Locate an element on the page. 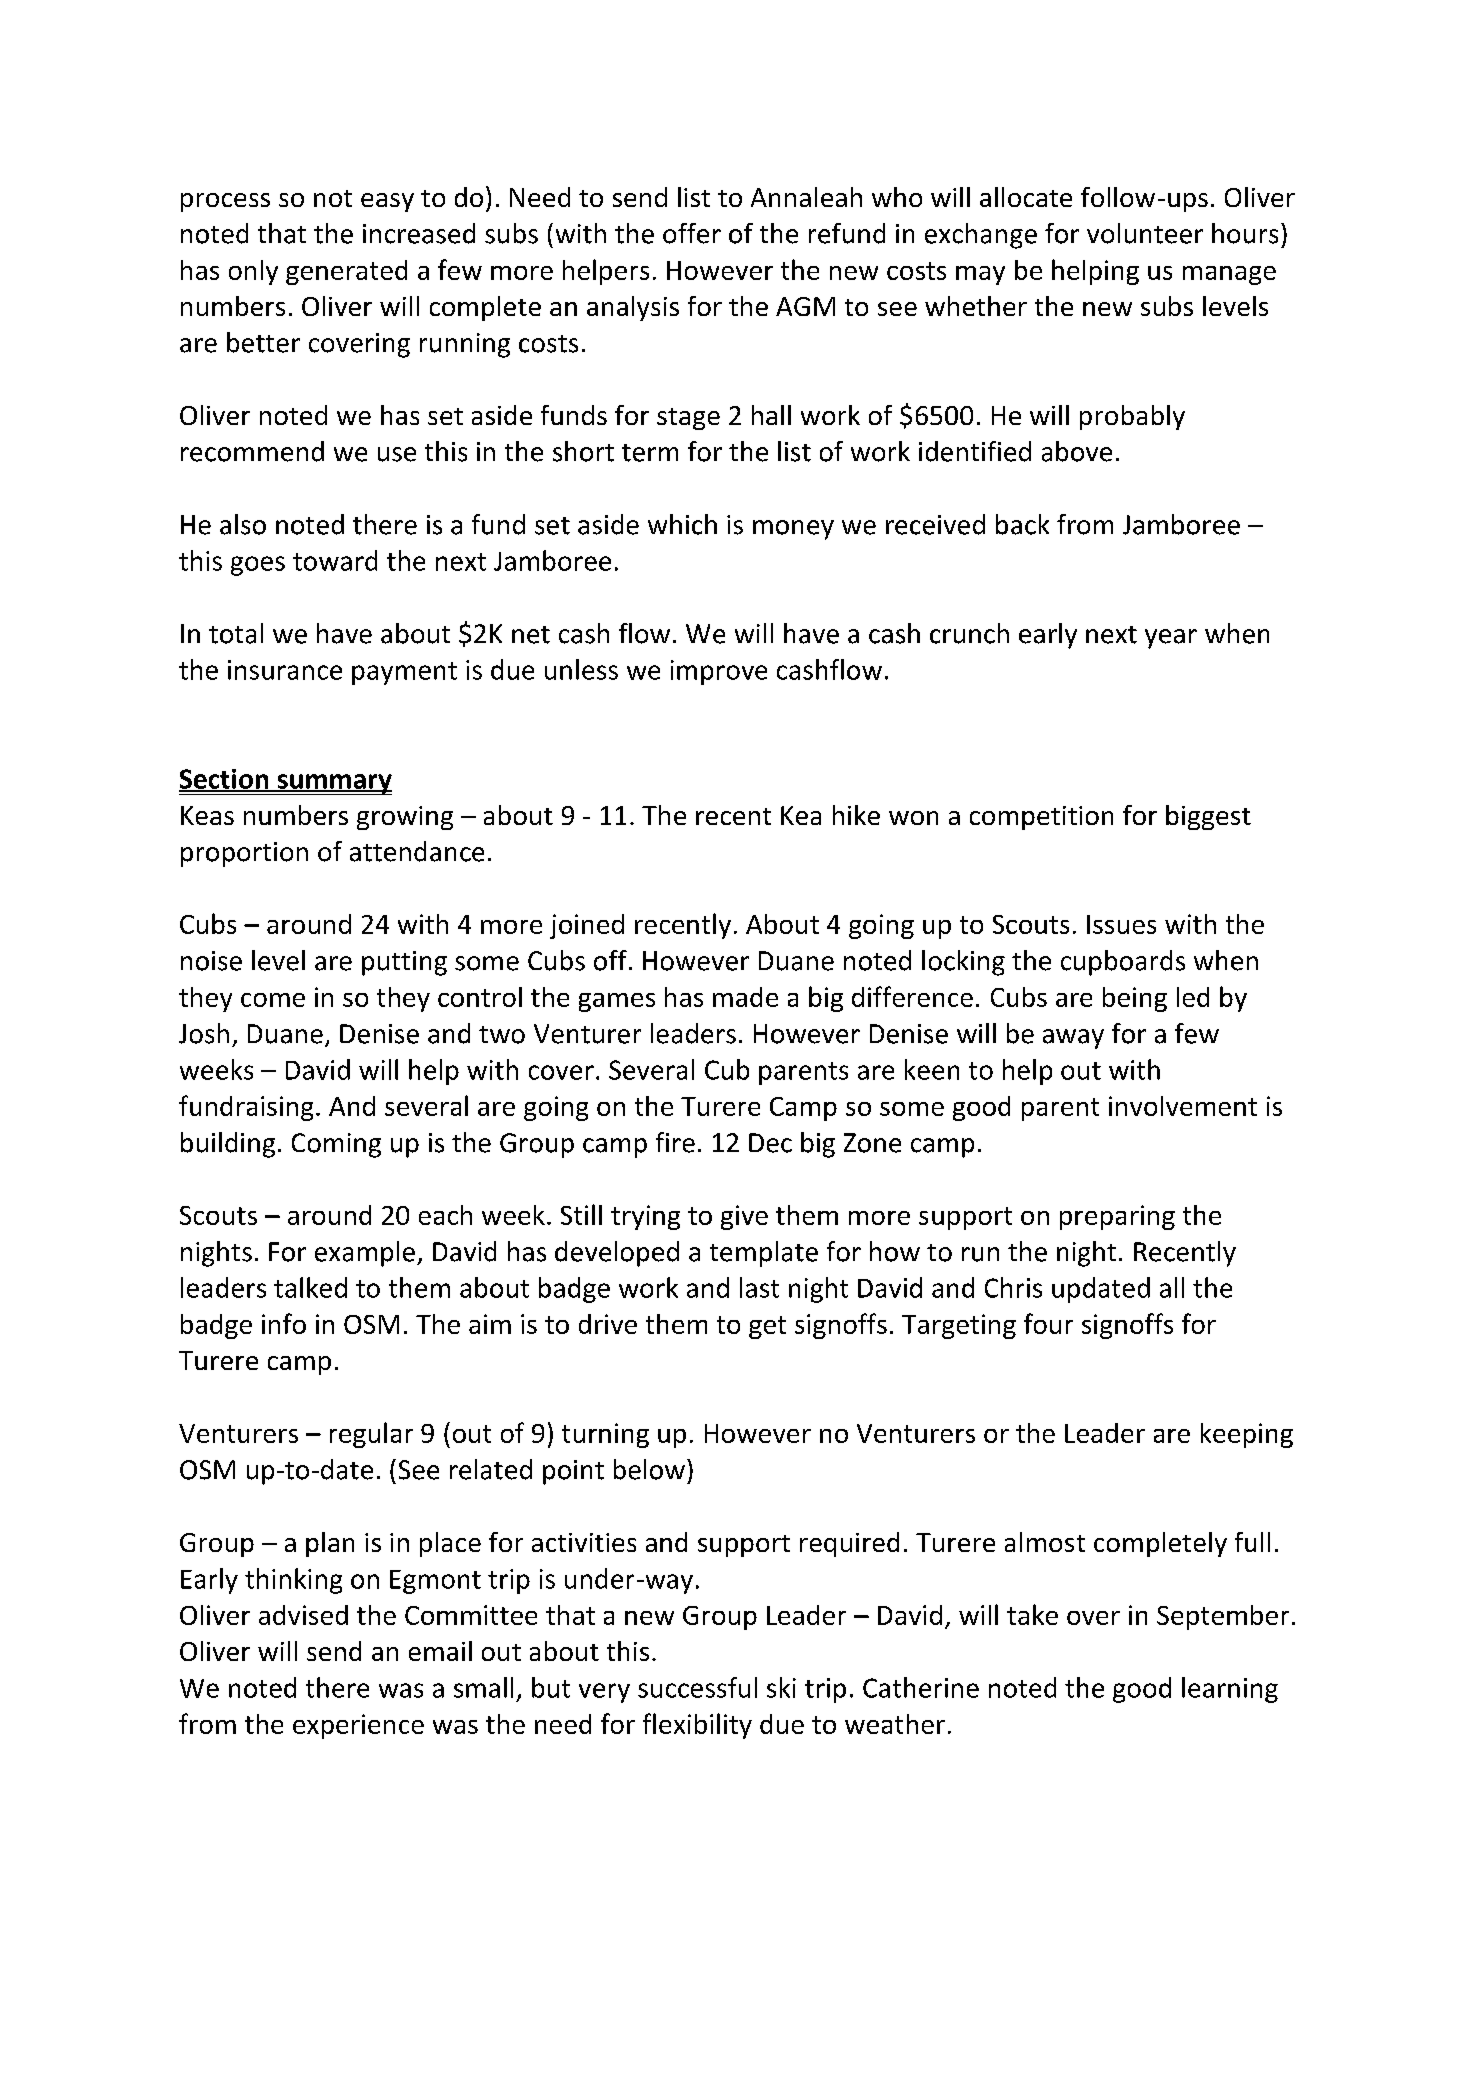  biggest is located at coordinates (1208, 817).
